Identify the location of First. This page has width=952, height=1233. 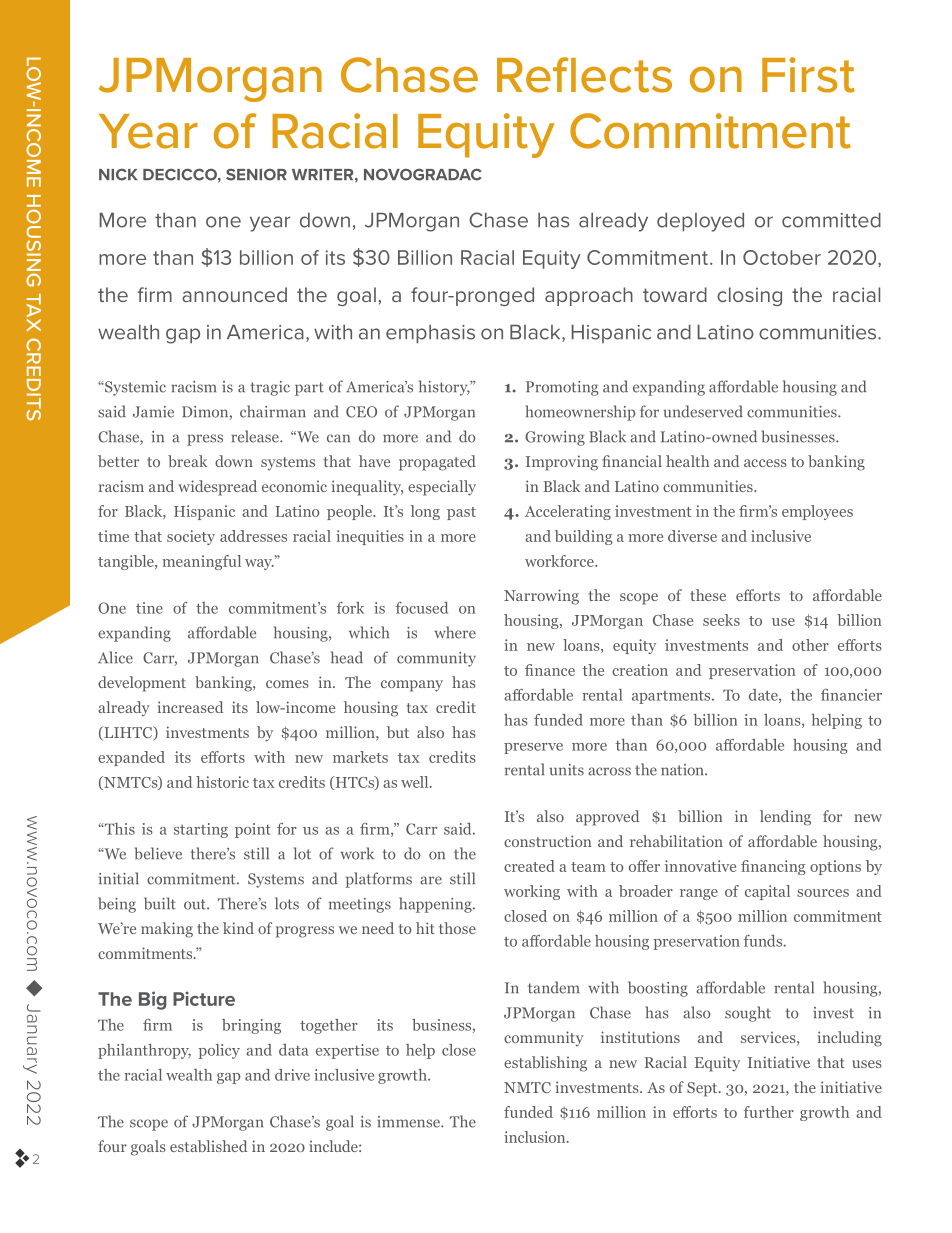
(808, 75).
